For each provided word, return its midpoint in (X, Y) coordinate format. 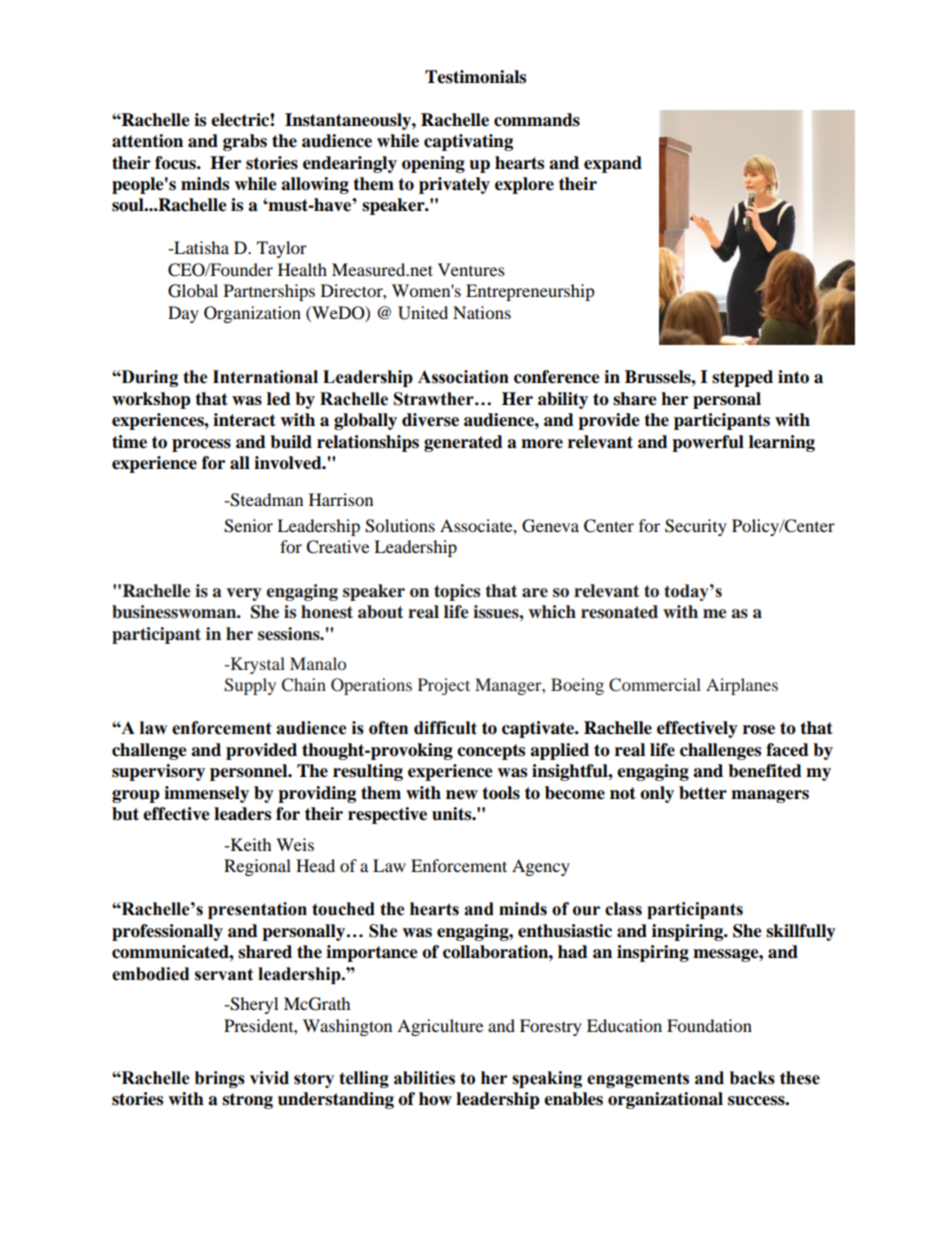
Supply (250, 686)
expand (613, 164)
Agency (541, 867)
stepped (742, 378)
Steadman (266, 500)
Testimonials (475, 77)
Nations (482, 312)
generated (463, 443)
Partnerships (269, 292)
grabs (245, 142)
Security (696, 527)
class (623, 909)
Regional (257, 867)
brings (220, 1079)
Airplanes (742, 686)
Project (444, 686)
